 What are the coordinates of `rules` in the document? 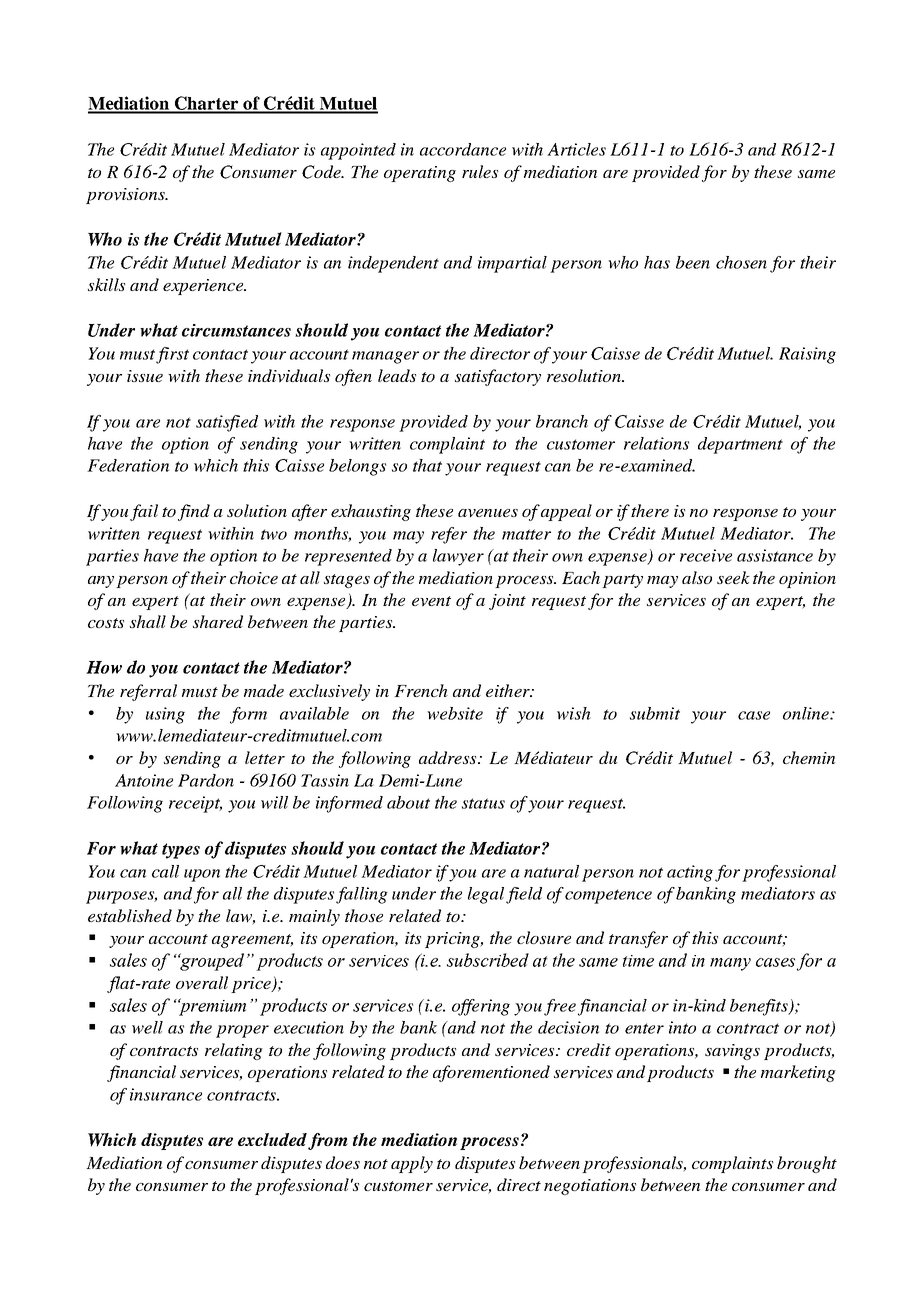 It's located at (480, 171).
